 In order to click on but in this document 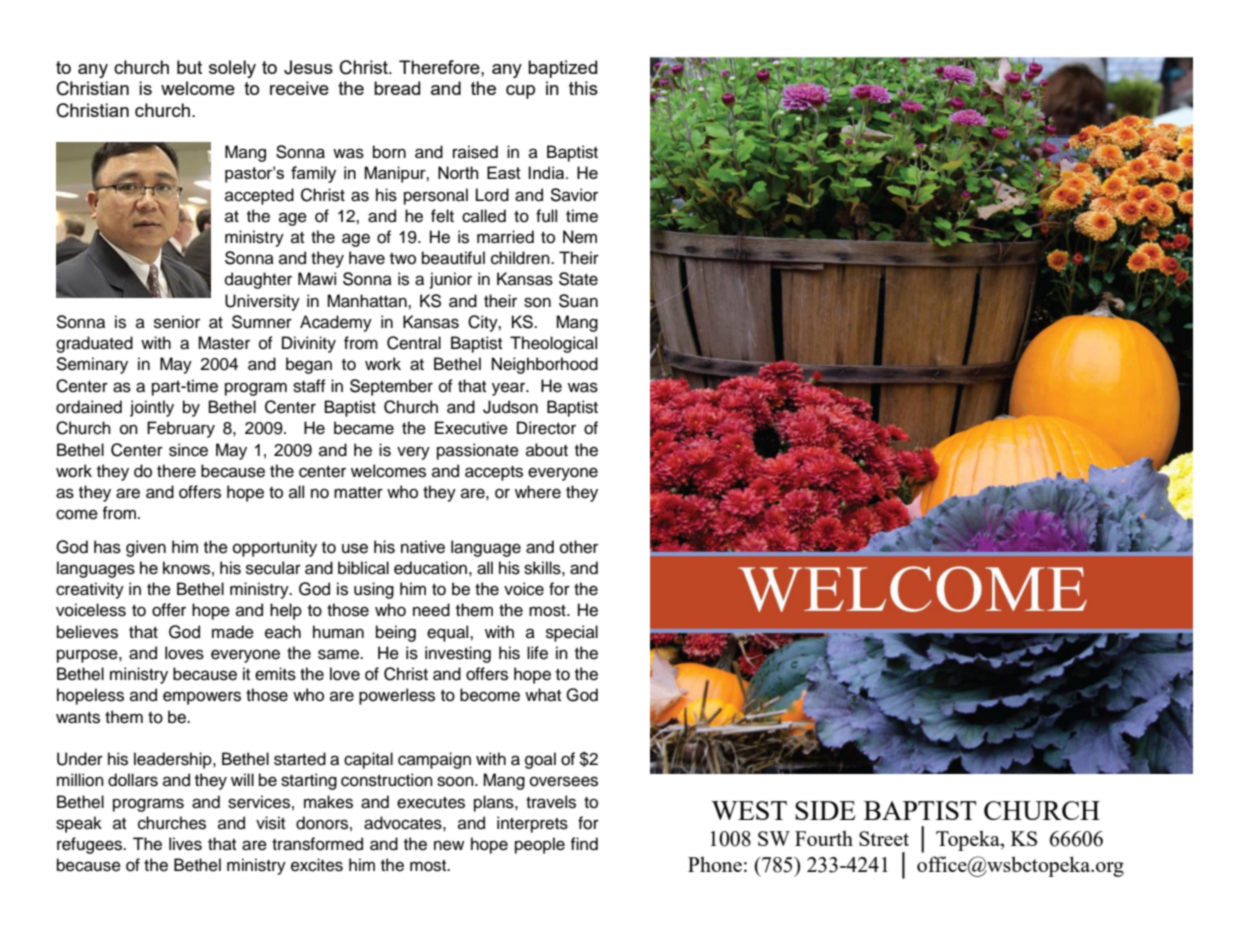, I will do `click(189, 67)`.
